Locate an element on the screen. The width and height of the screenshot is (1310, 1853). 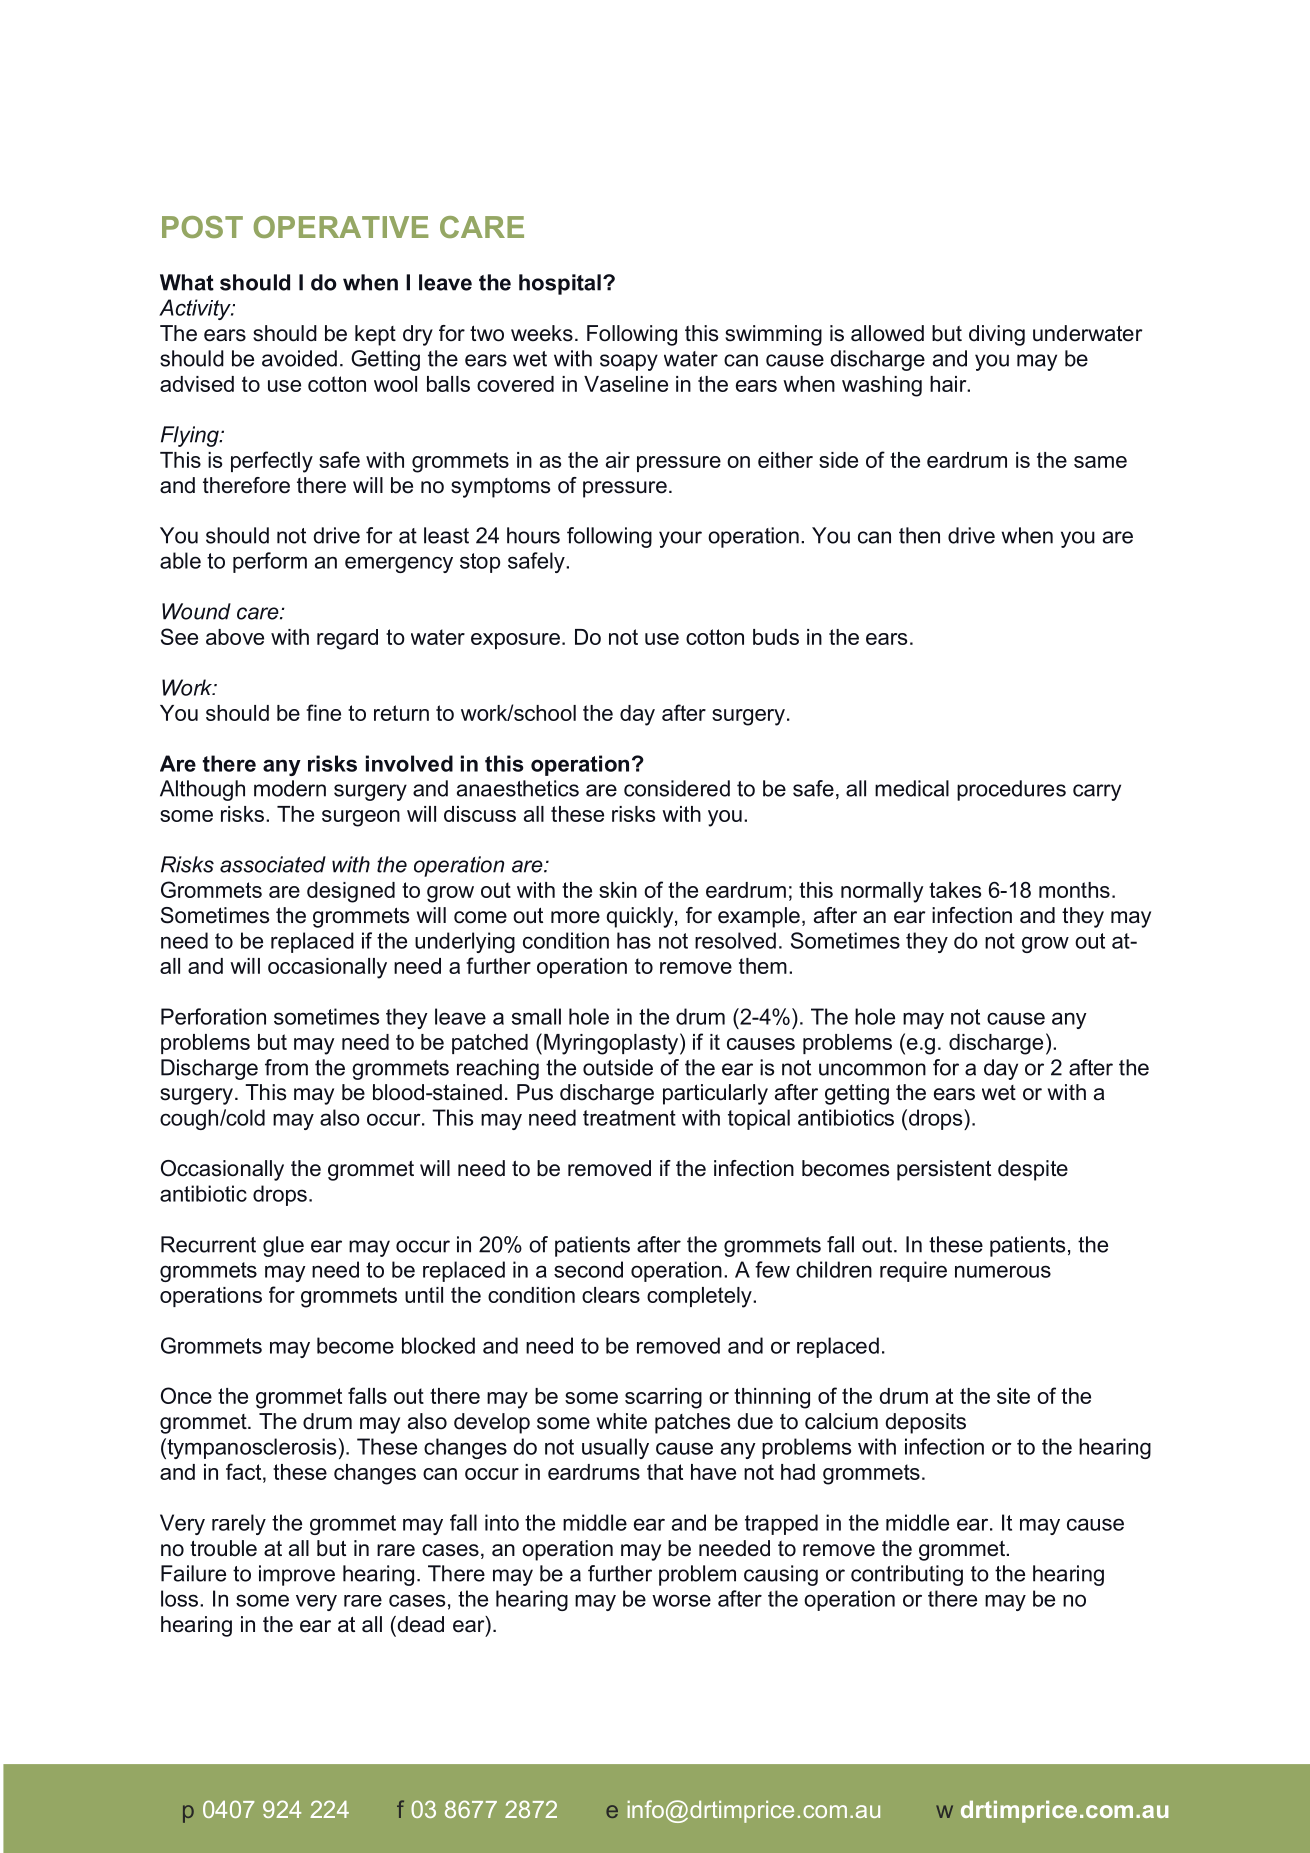
perform is located at coordinates (270, 562).
